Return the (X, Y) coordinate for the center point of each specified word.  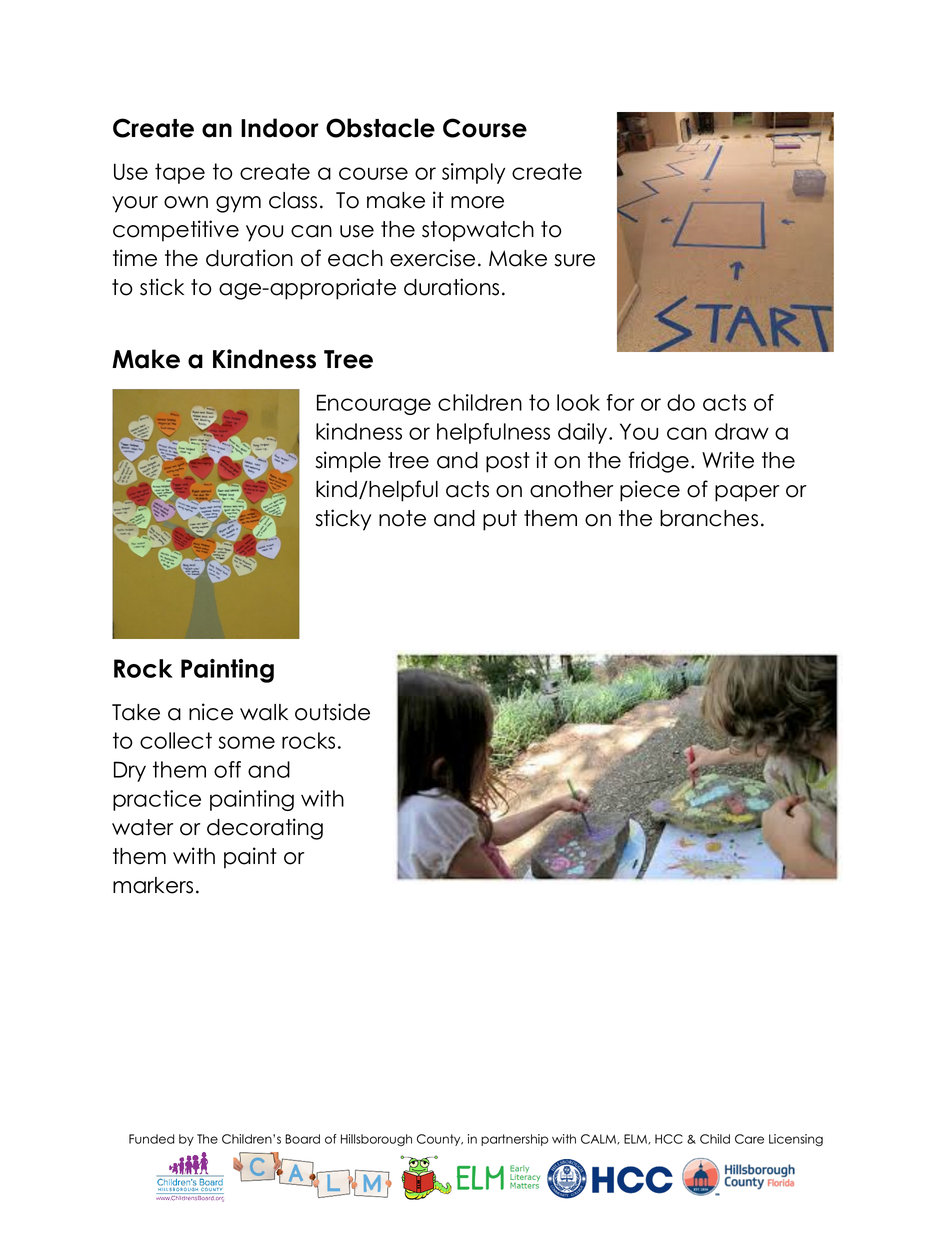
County (440, 1140)
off (227, 769)
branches (709, 518)
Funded (151, 1139)
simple (348, 462)
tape (180, 173)
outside (332, 712)
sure (574, 260)
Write (728, 460)
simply (473, 173)
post (508, 462)
